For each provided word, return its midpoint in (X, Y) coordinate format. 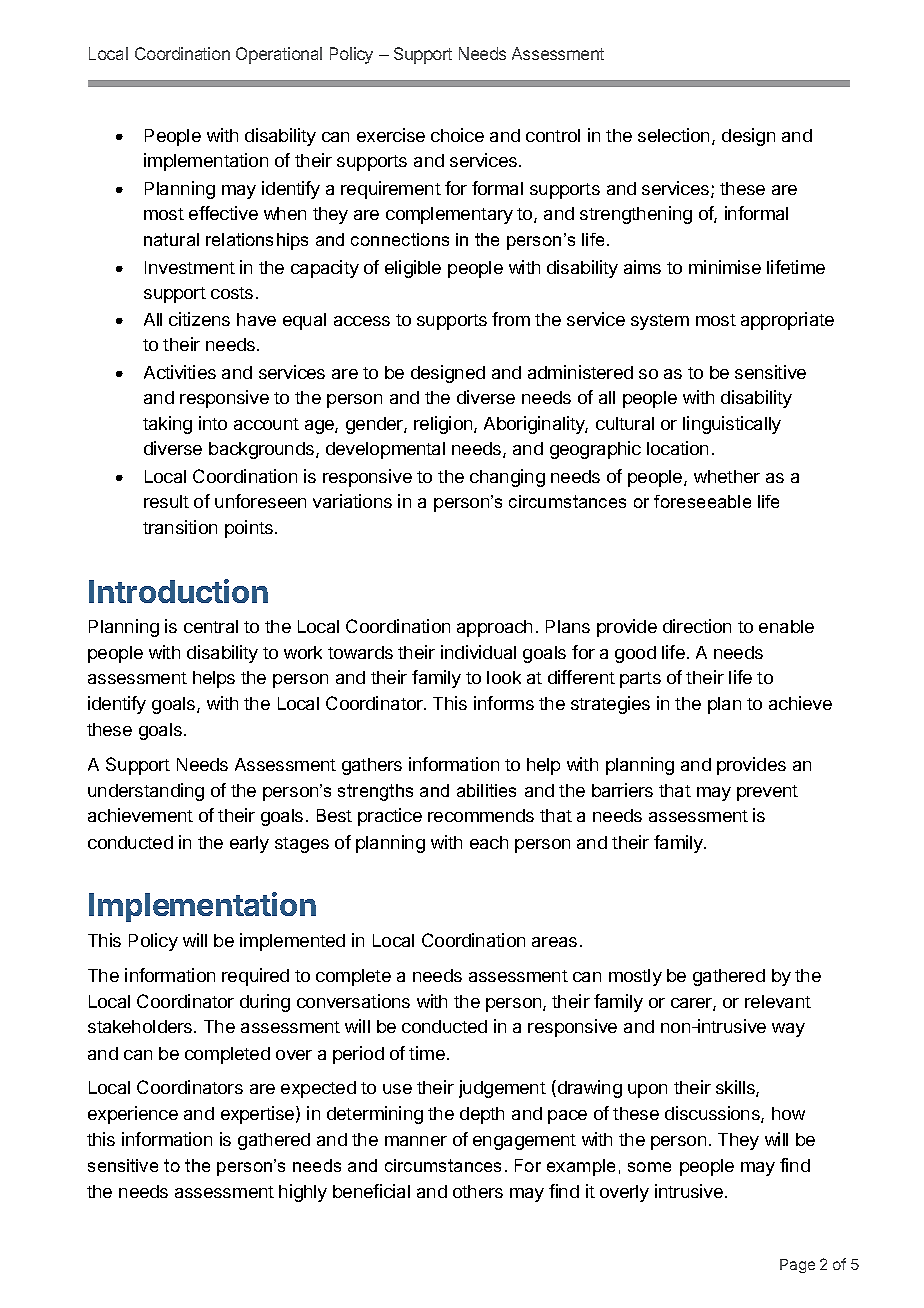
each (489, 842)
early (249, 844)
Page (797, 1266)
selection (673, 135)
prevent (767, 793)
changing (507, 478)
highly (303, 1193)
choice (457, 135)
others (478, 1191)
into (213, 423)
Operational (279, 55)
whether (727, 476)
